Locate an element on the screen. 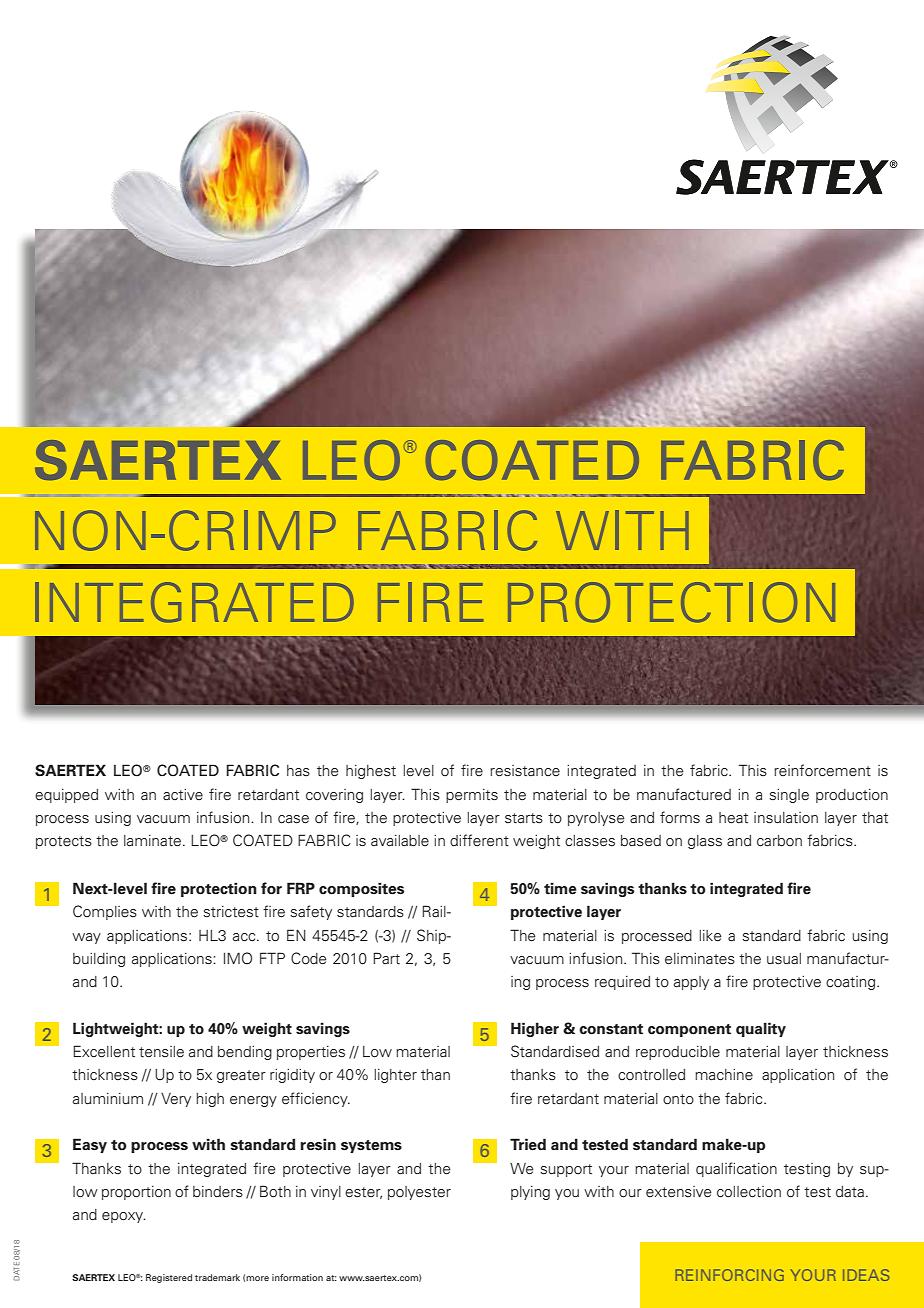  Registered is located at coordinates (169, 1278).
